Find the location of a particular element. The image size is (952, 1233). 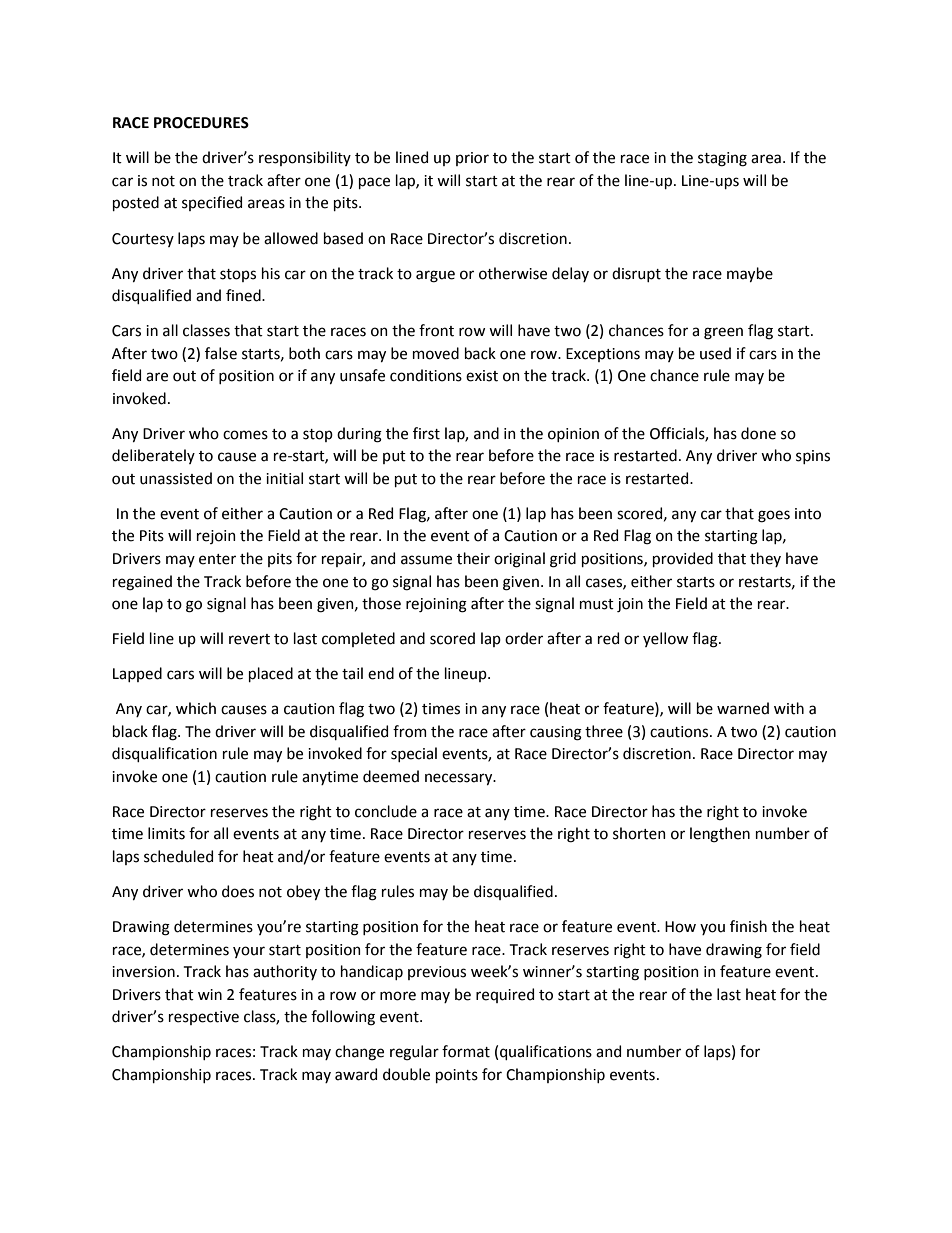

staging is located at coordinates (722, 159).
